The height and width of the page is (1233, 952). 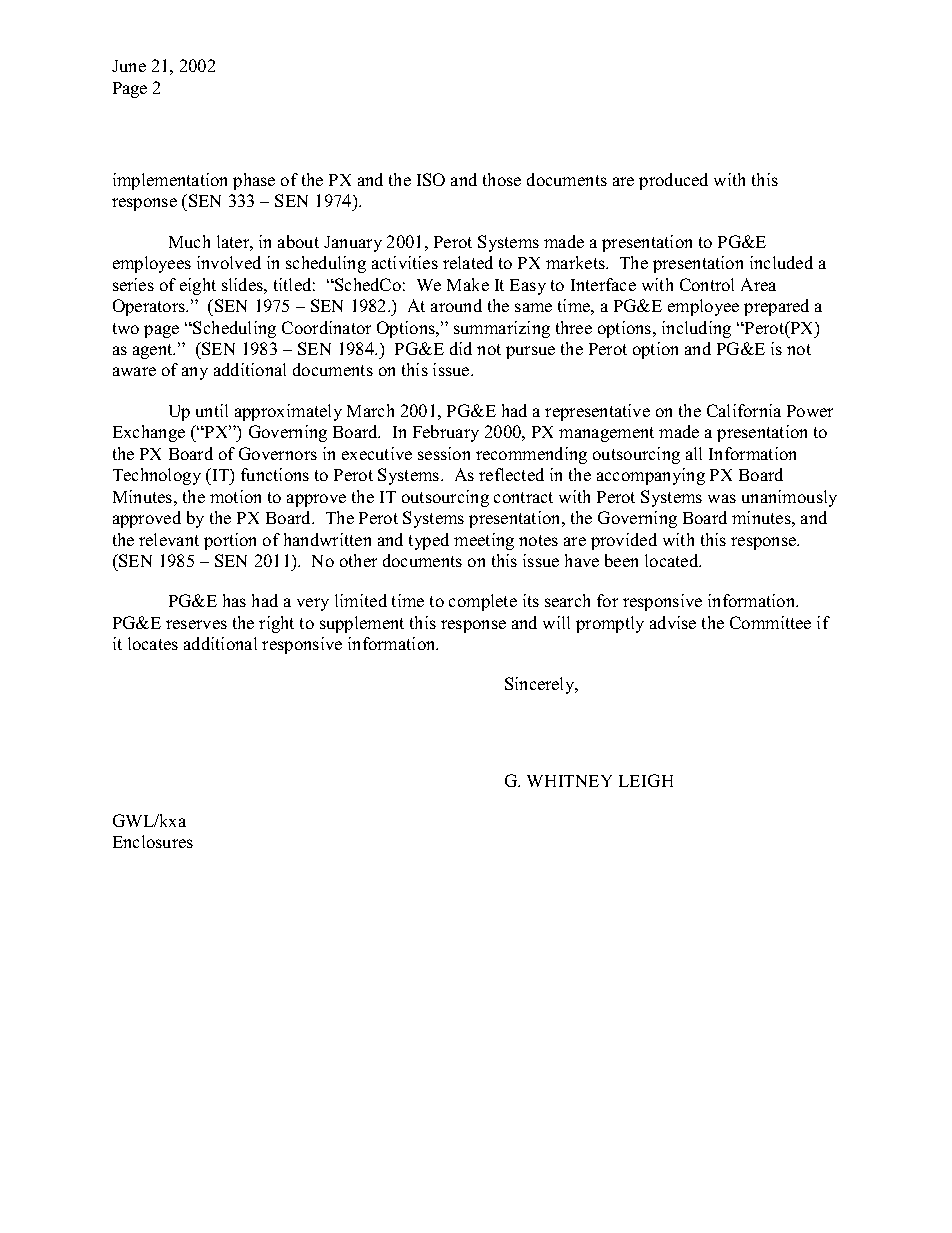 I want to click on June, so click(x=129, y=66).
